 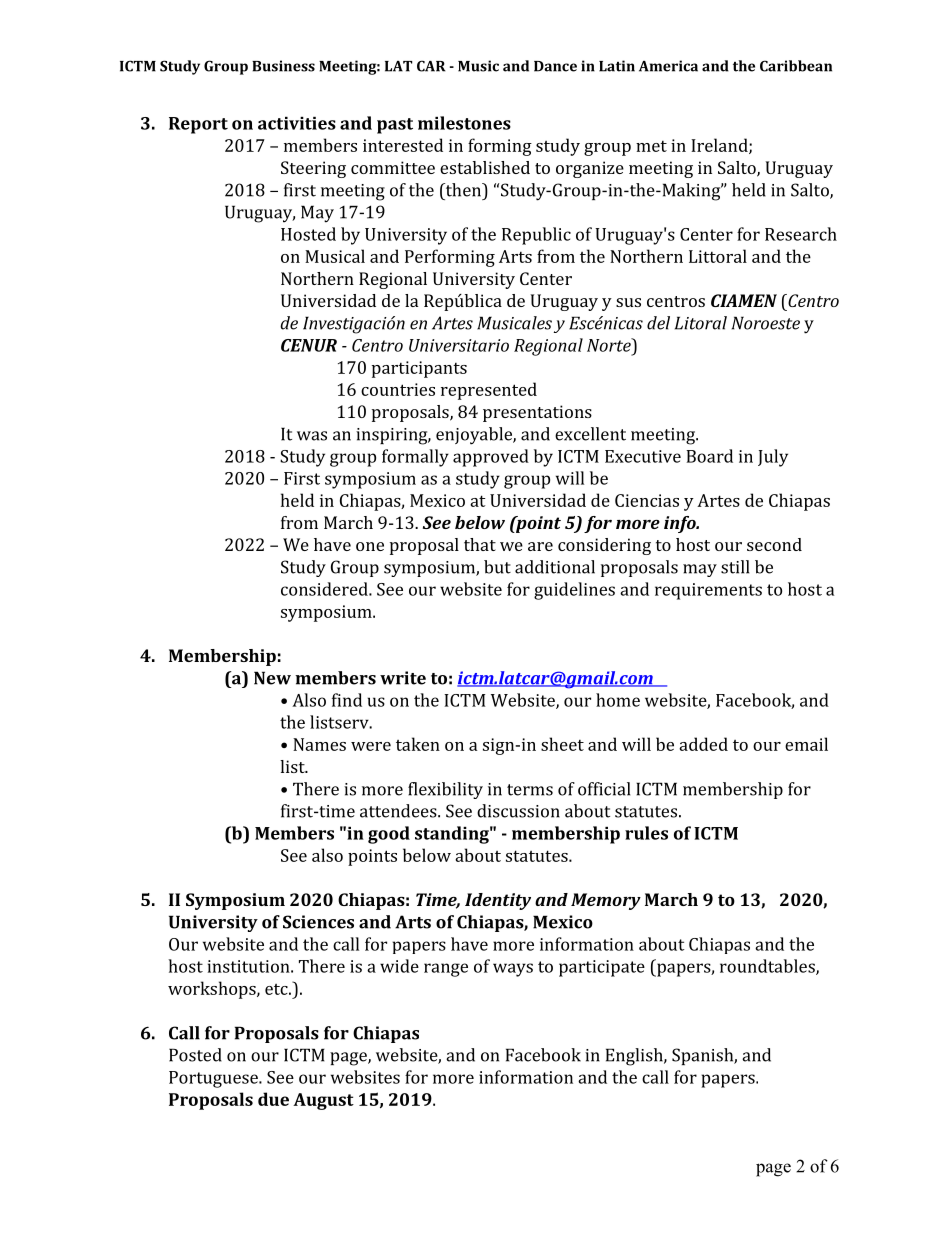 I want to click on due, so click(x=273, y=1099).
